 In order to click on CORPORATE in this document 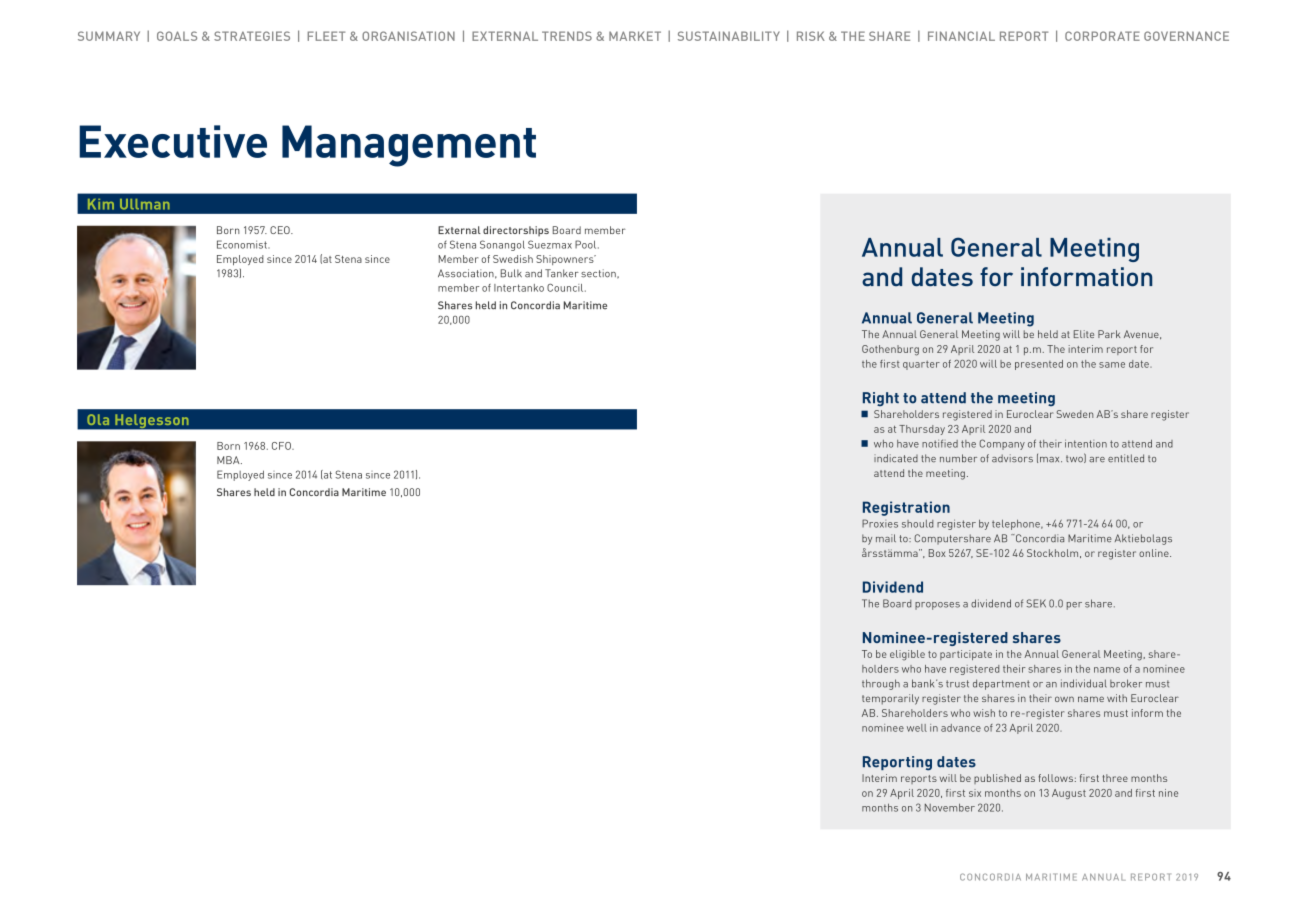, I will do `click(1102, 36)`.
